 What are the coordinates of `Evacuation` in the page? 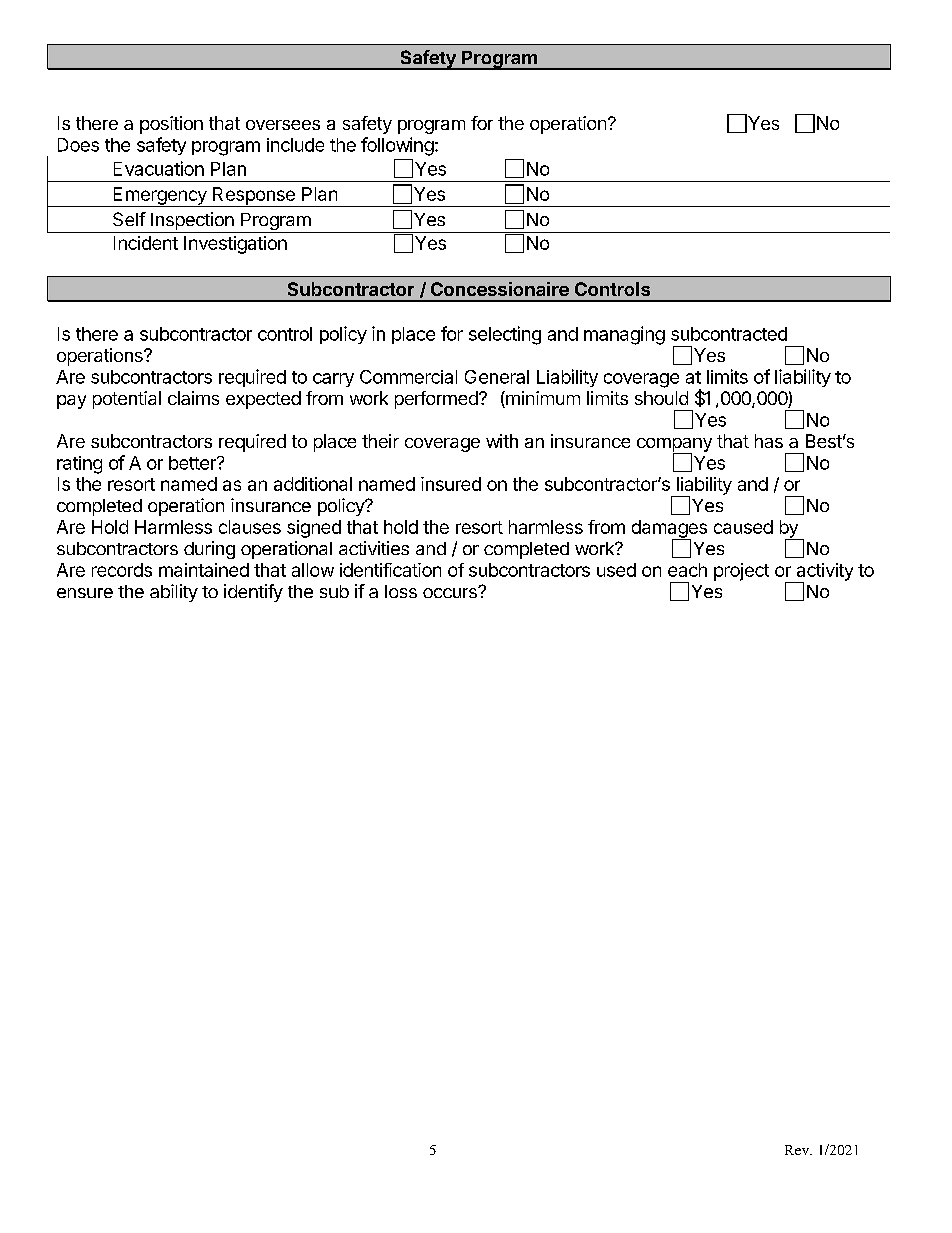 It's located at (159, 168).
